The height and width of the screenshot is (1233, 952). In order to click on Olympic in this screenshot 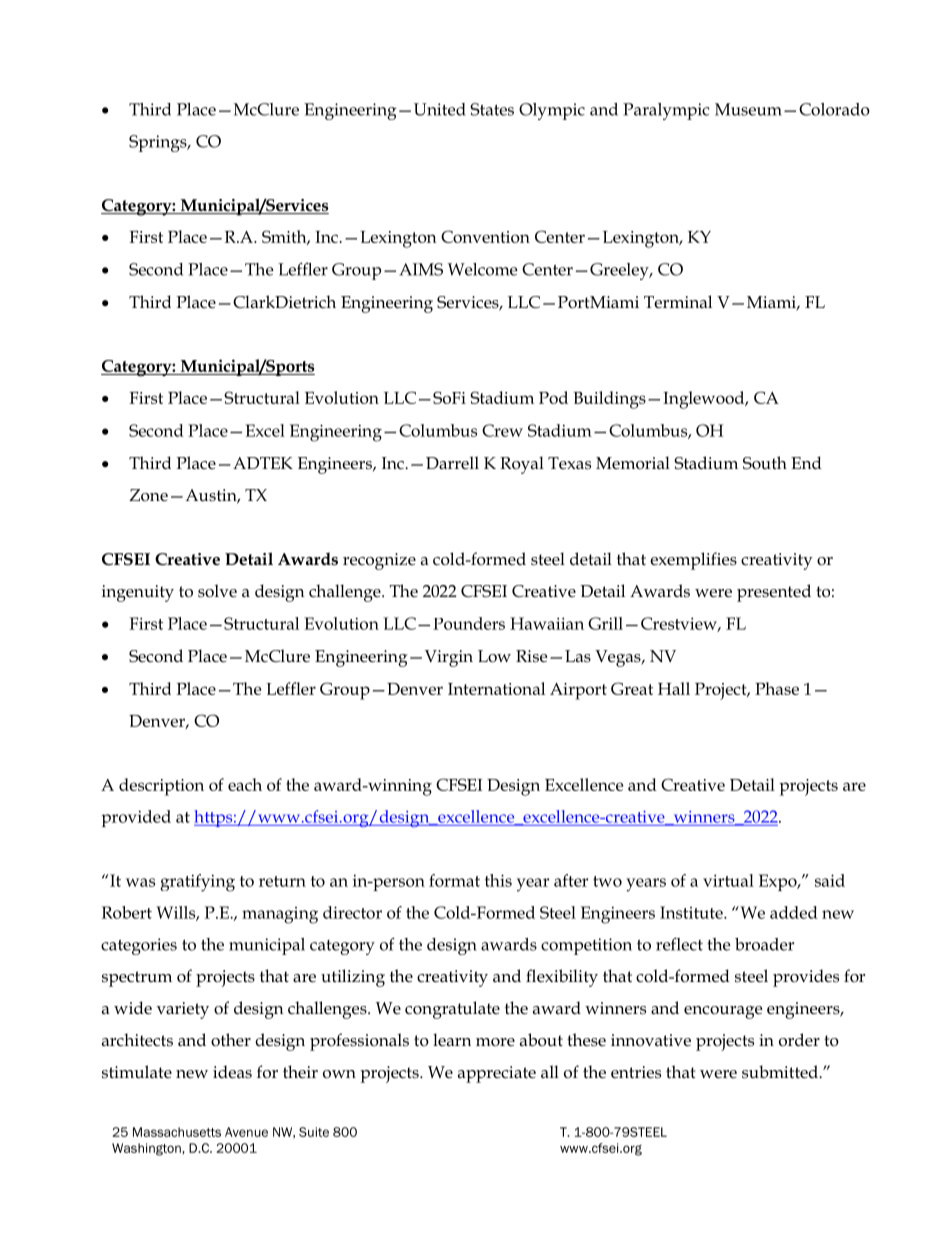, I will do `click(552, 111)`.
